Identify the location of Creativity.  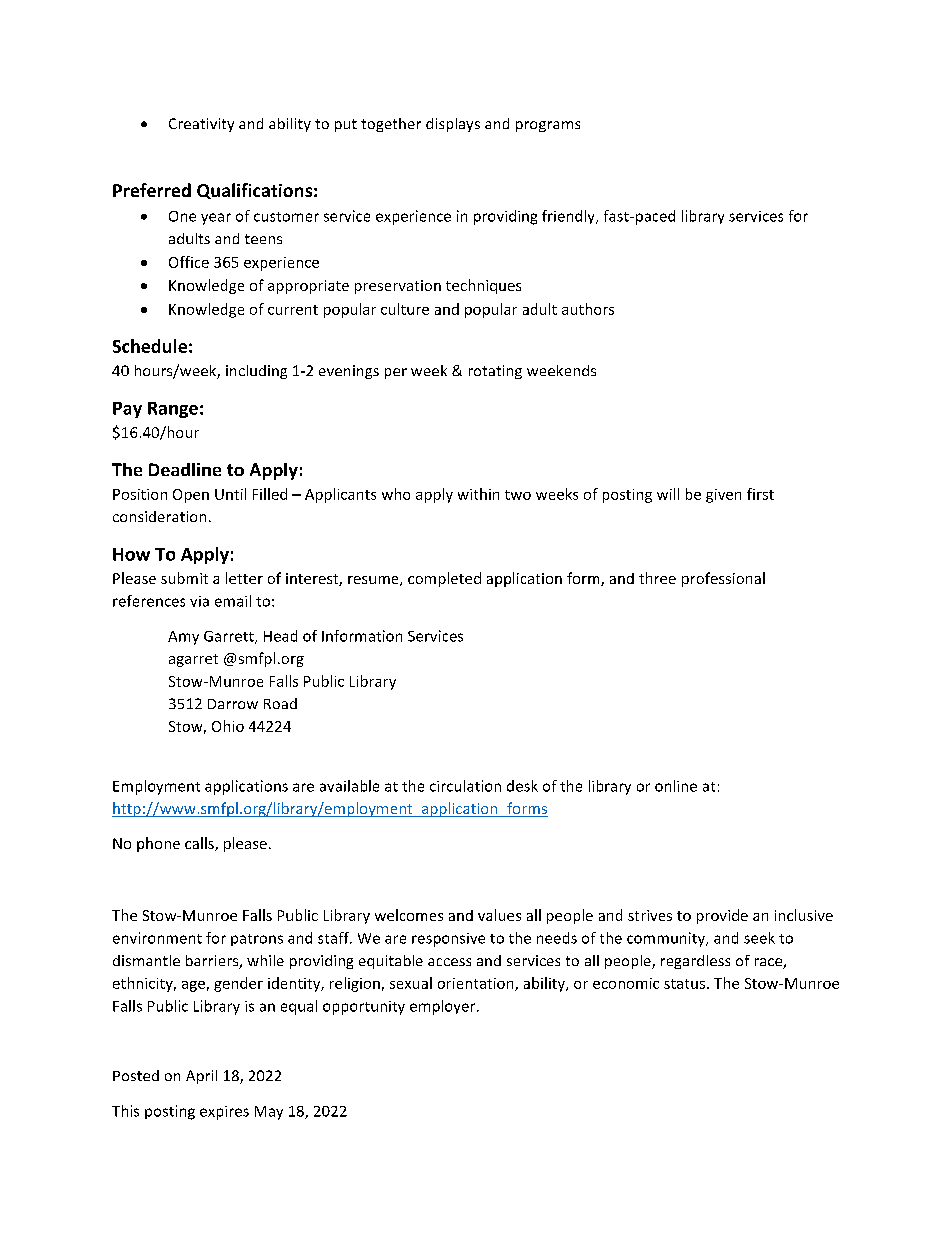
(201, 125).
